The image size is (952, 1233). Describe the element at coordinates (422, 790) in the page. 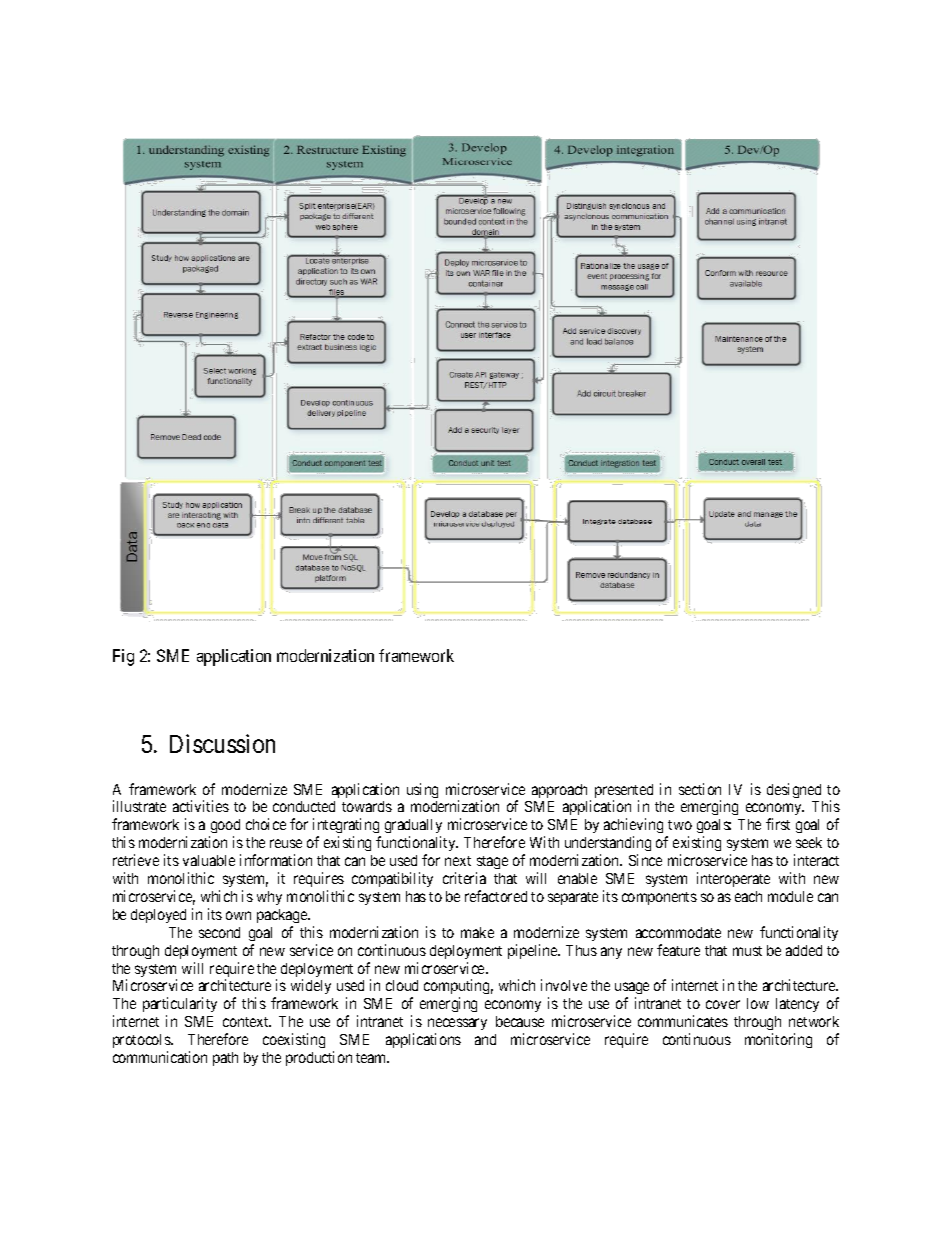

I see `using` at that location.
